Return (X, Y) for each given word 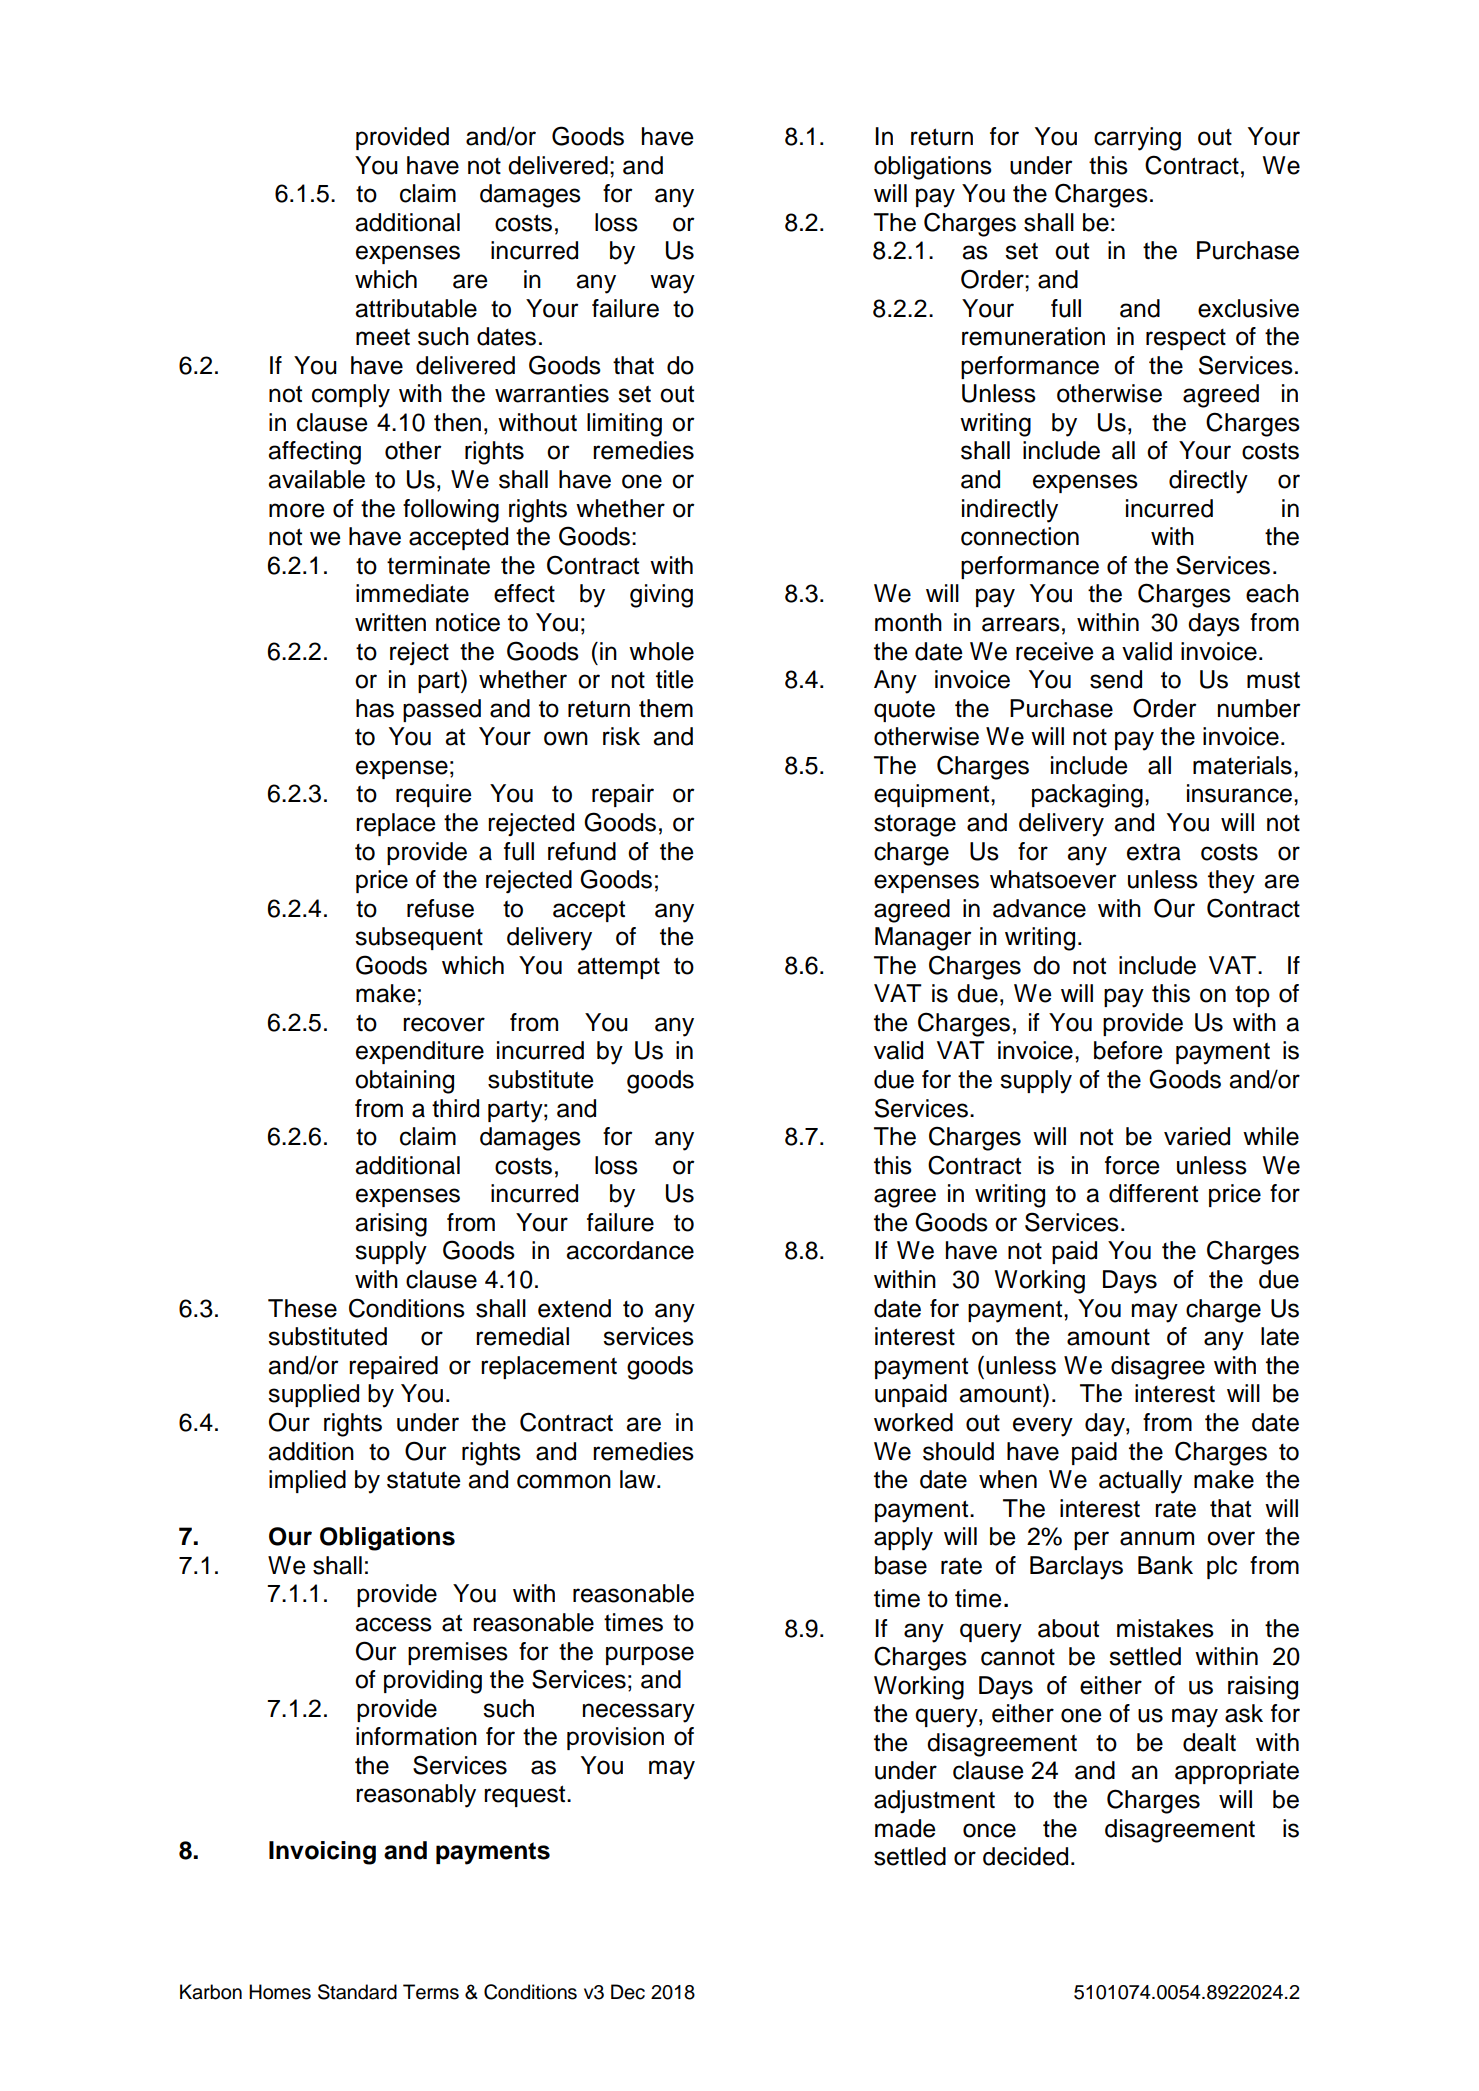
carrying (1137, 139)
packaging (1087, 796)
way (672, 284)
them (666, 708)
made (905, 1828)
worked (913, 1422)
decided (1025, 1856)
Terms (431, 1992)
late (1280, 1336)
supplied (313, 1395)
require (433, 795)
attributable (416, 308)
